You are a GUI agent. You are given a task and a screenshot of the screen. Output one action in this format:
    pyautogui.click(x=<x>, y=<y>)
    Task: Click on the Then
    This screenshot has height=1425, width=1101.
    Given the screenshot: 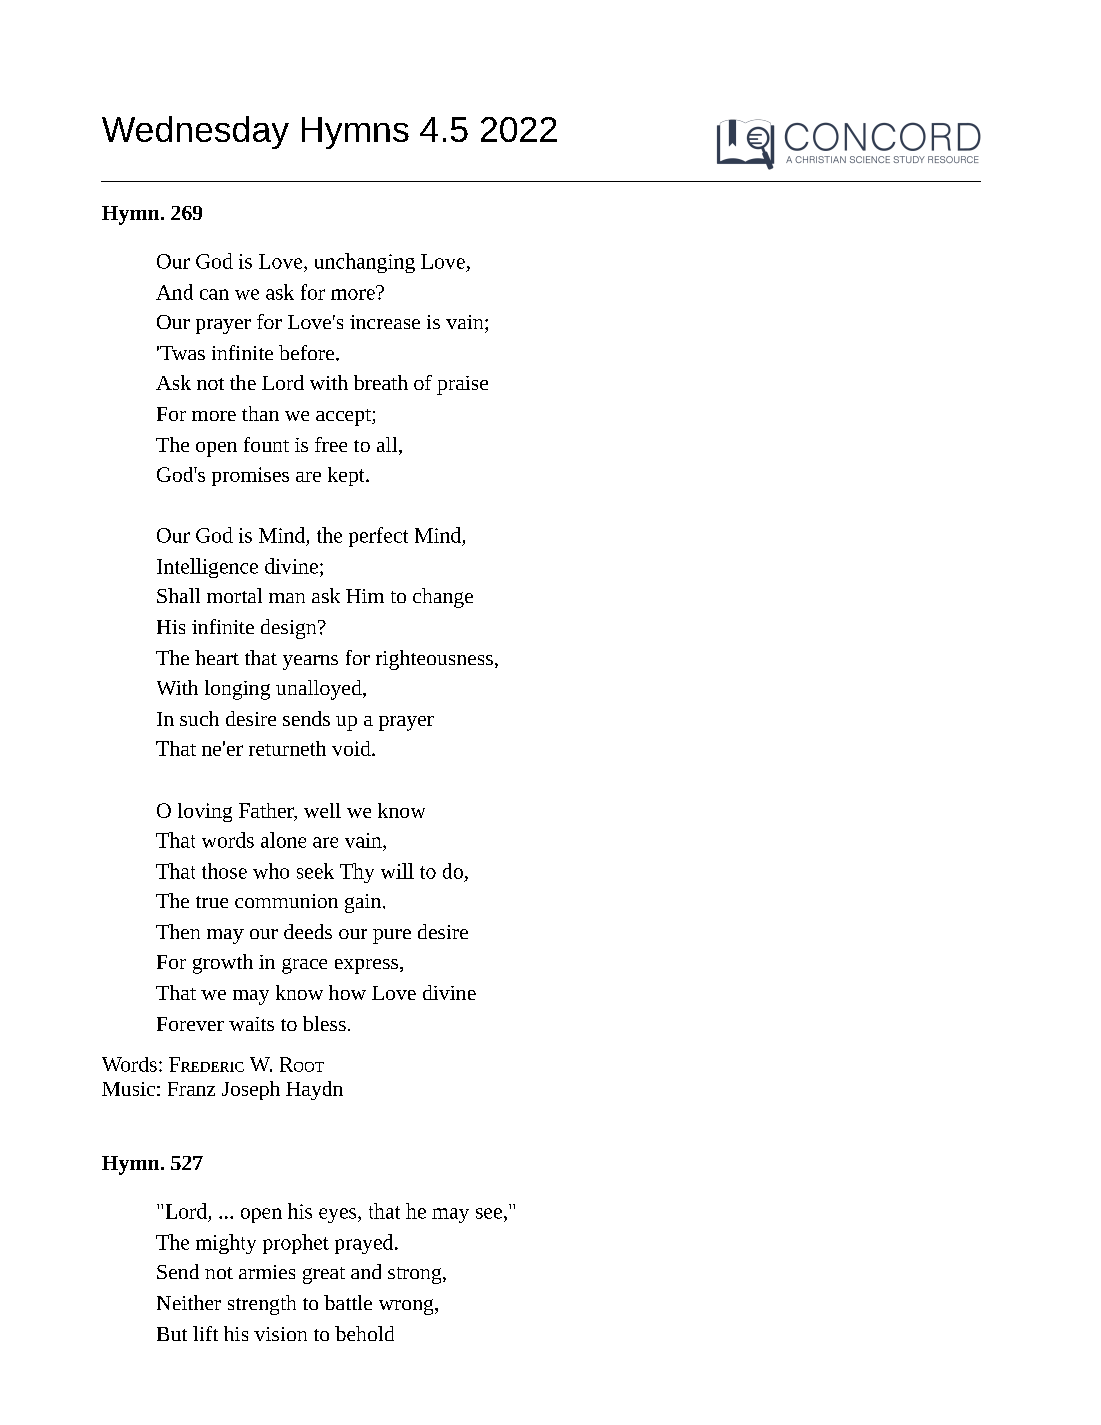 What is the action you would take?
    pyautogui.click(x=178, y=931)
